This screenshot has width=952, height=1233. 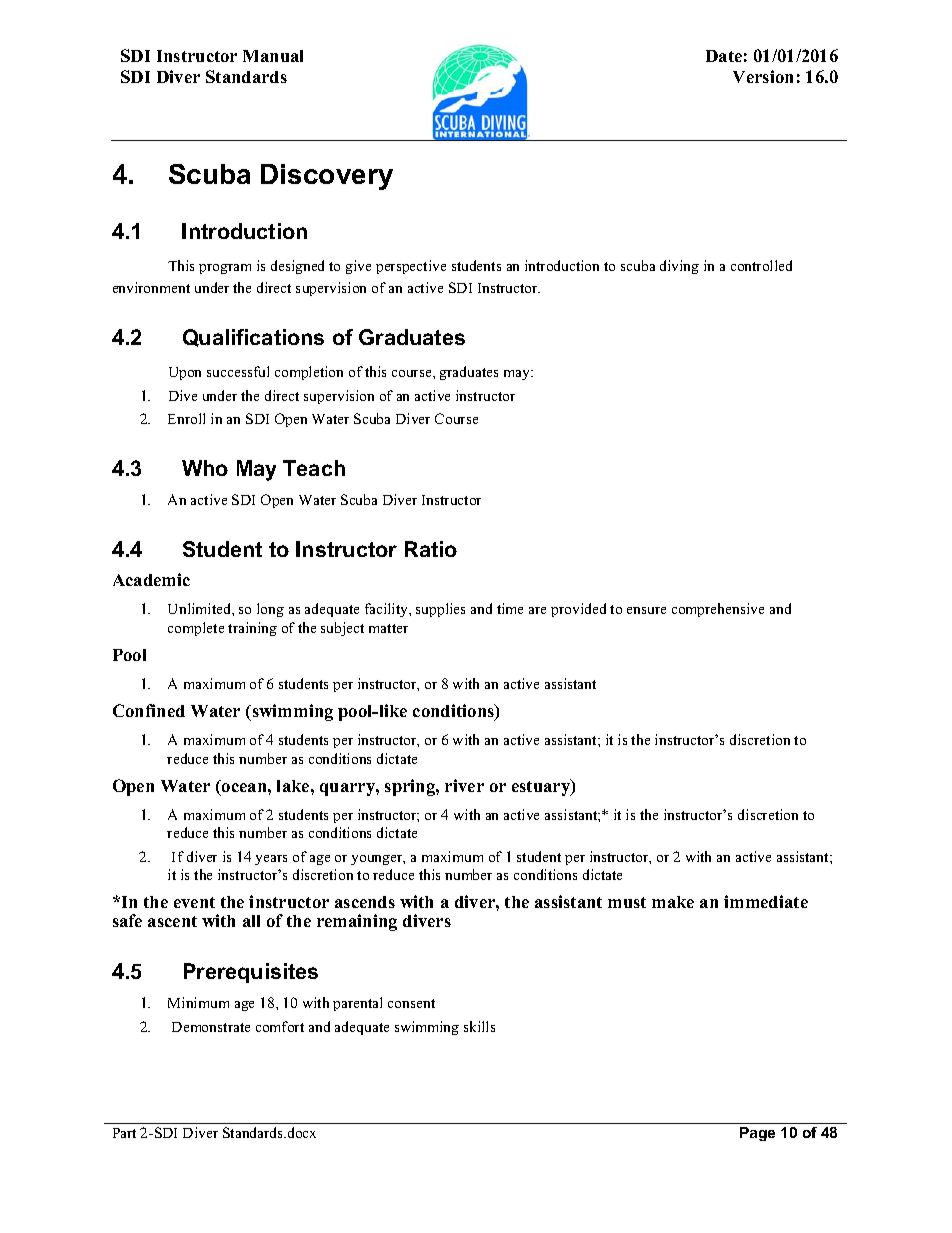 What do you see at coordinates (440, 610) in the screenshot?
I see `supplies` at bounding box center [440, 610].
